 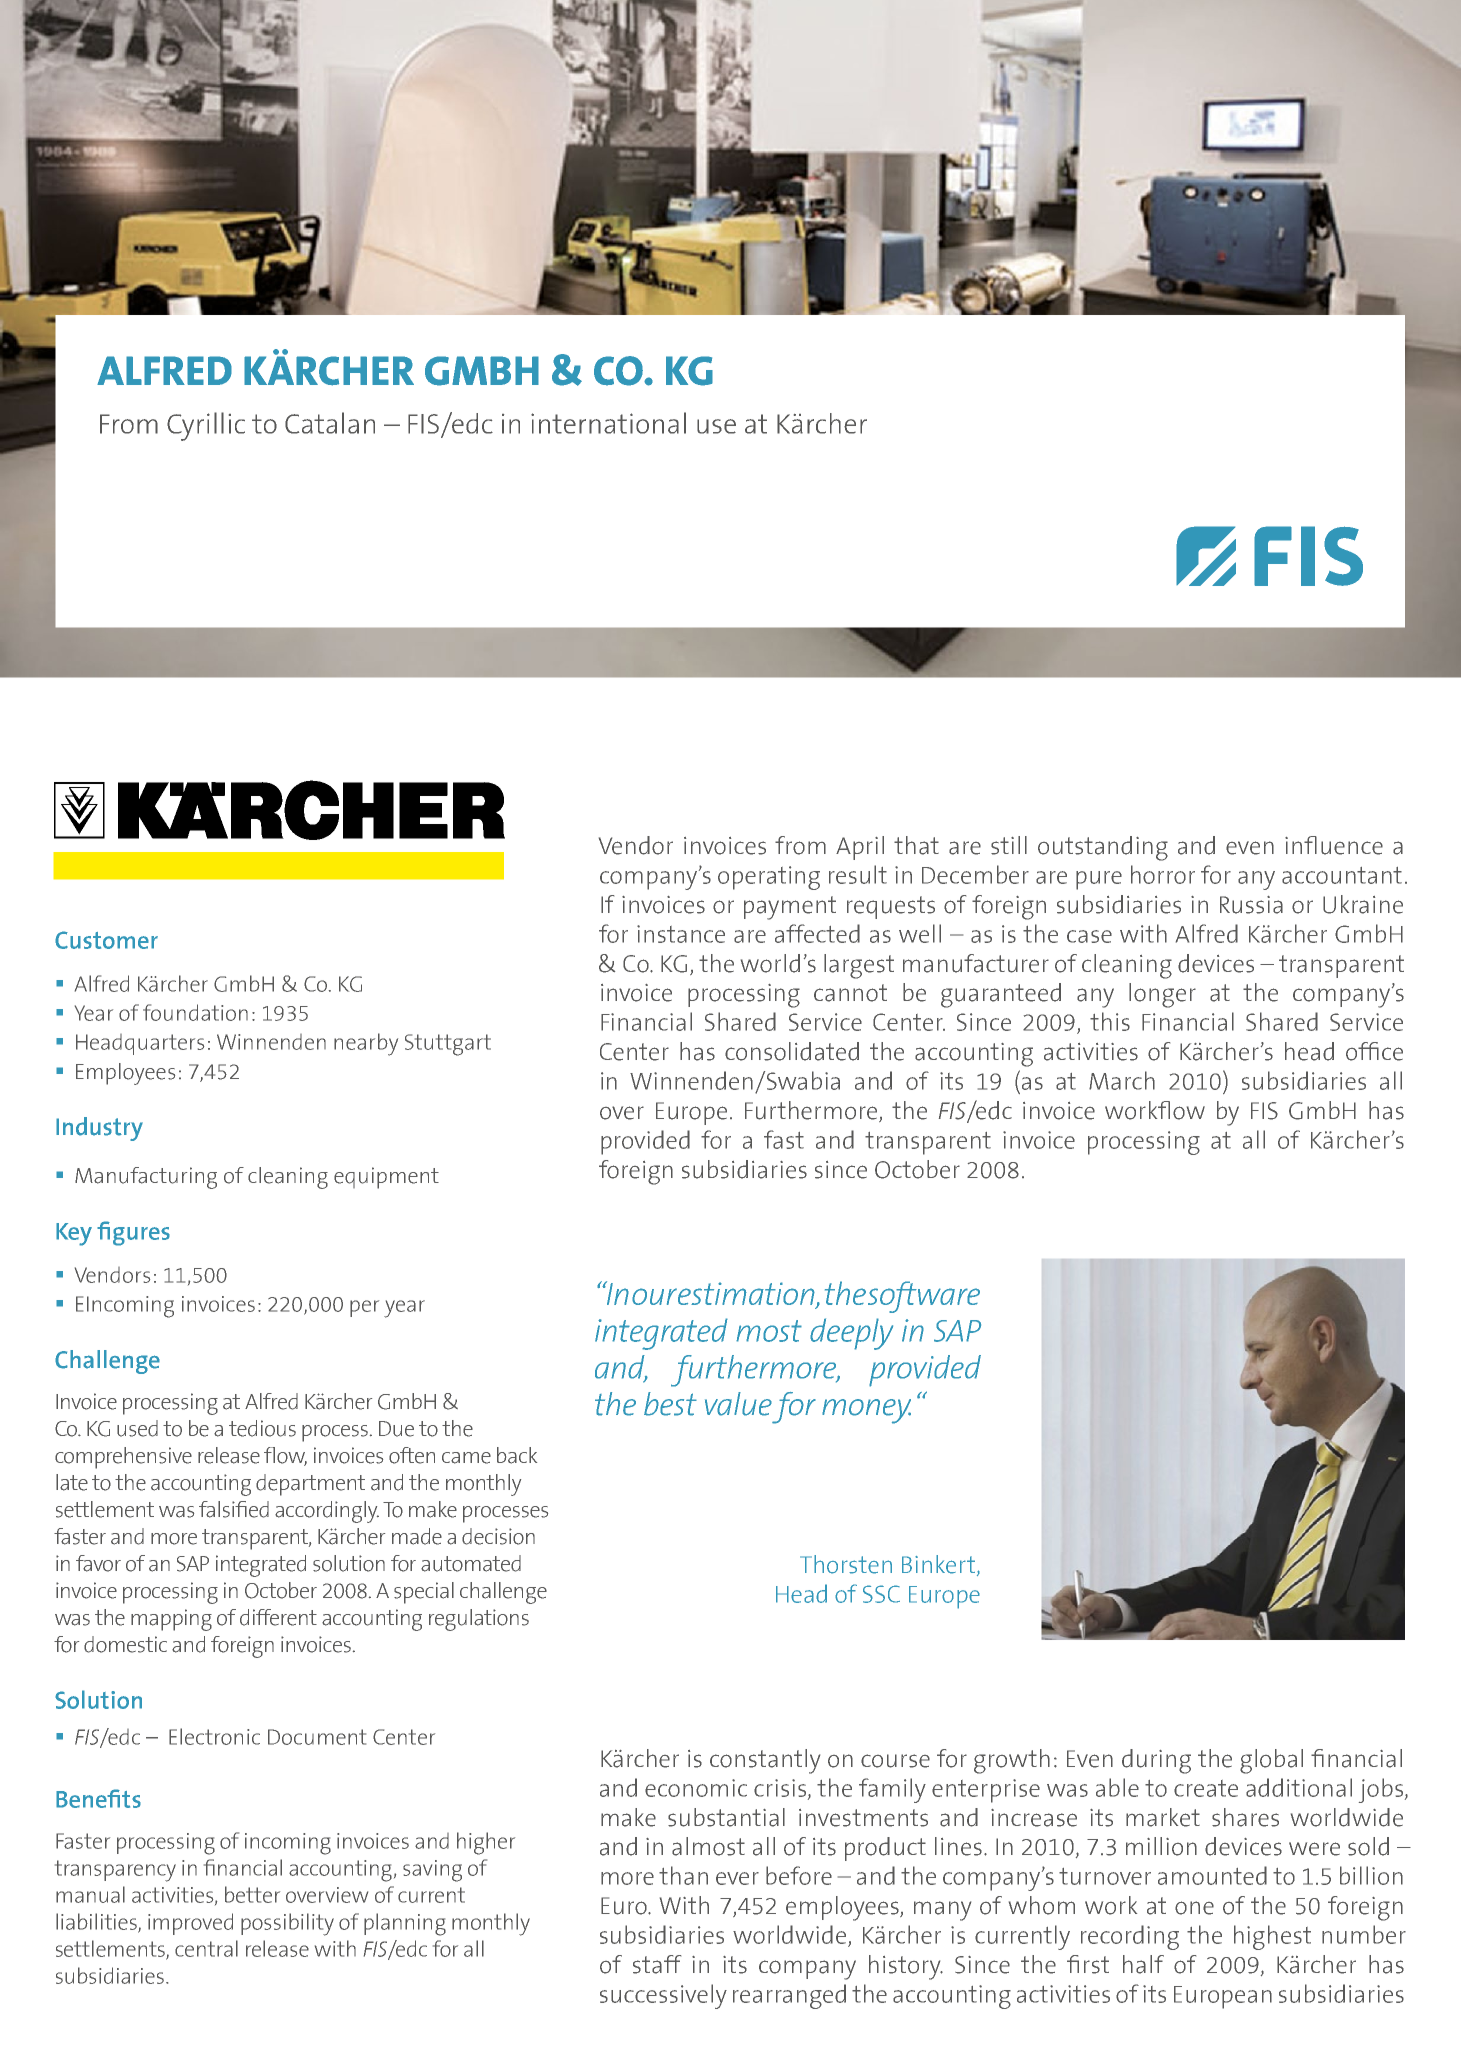 What do you see at coordinates (608, 423) in the screenshot?
I see `international` at bounding box center [608, 423].
